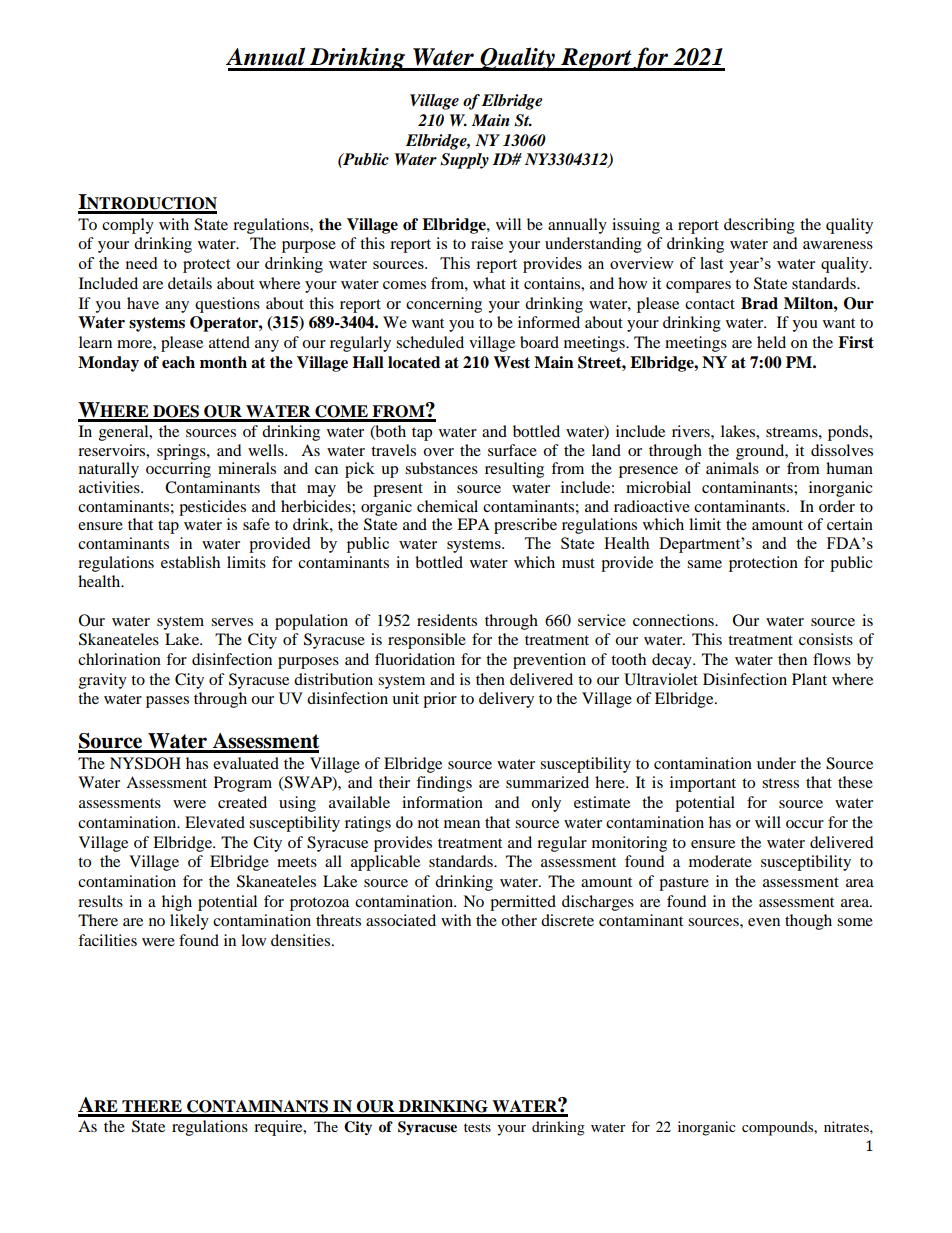 The height and width of the screenshot is (1233, 952). What do you see at coordinates (215, 822) in the screenshot?
I see `Elevated` at bounding box center [215, 822].
